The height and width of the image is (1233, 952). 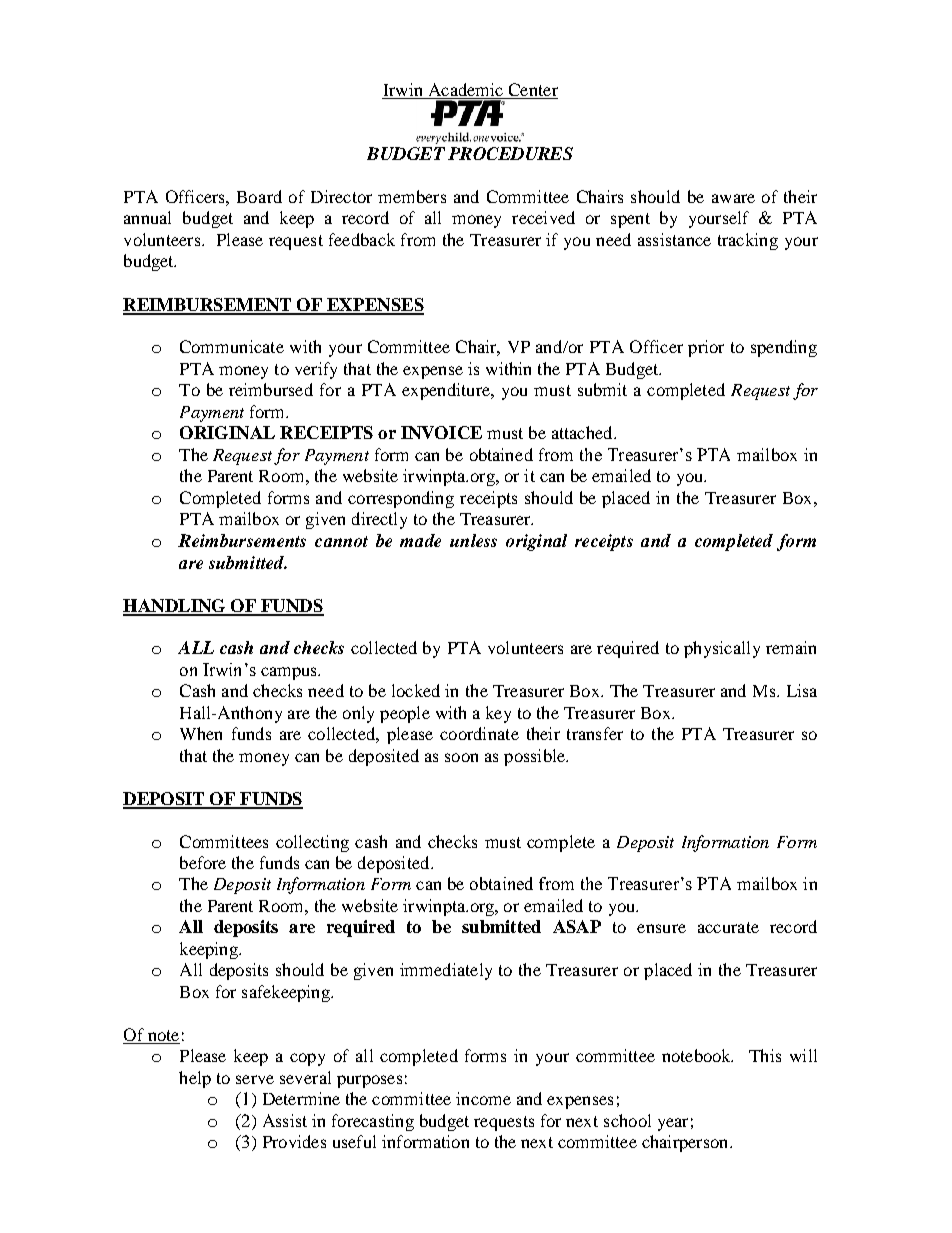 What do you see at coordinates (232, 346) in the image?
I see `Communicate` at bounding box center [232, 346].
